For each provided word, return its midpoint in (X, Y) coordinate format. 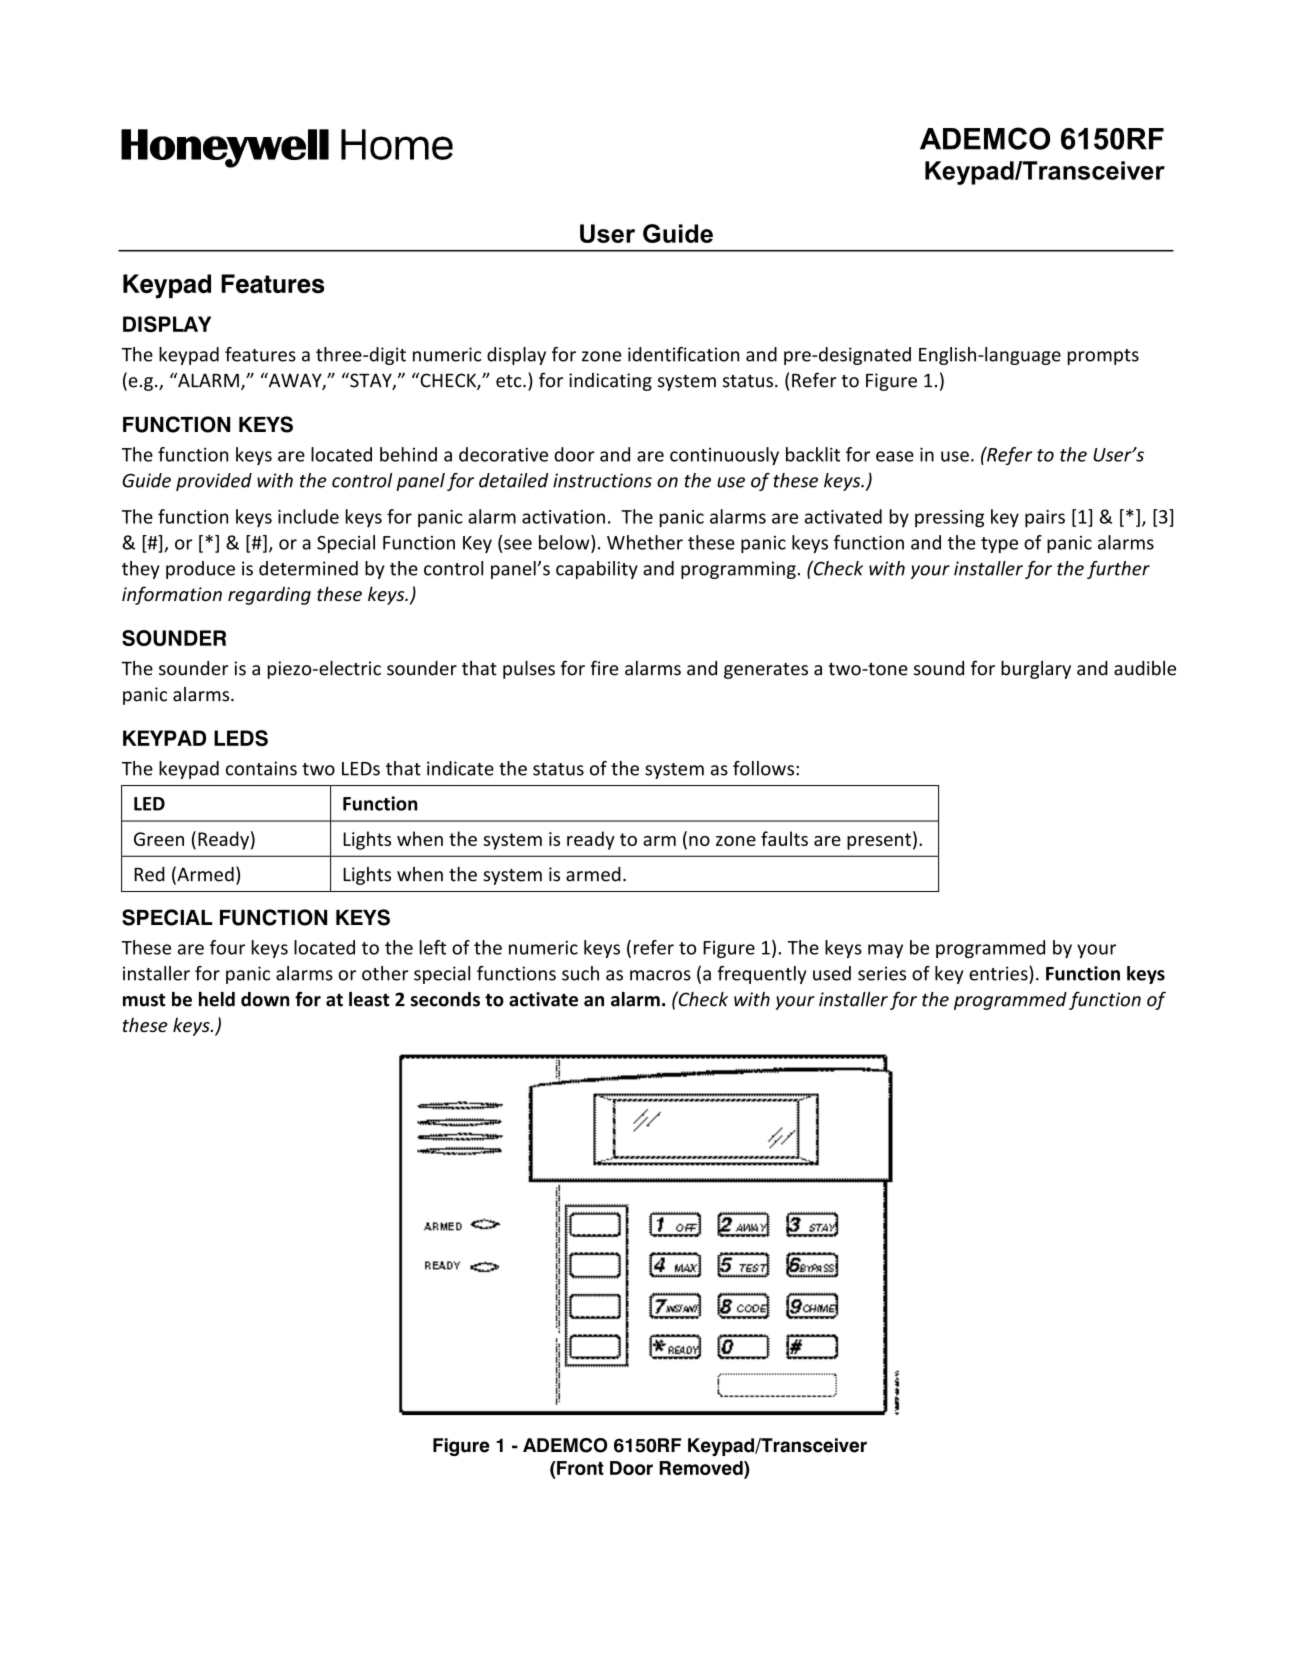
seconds (445, 999)
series (882, 973)
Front (579, 1468)
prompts (1103, 357)
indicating (610, 382)
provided (214, 482)
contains (261, 768)
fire (604, 668)
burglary (1036, 670)
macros (660, 975)
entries (999, 973)
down (265, 999)
